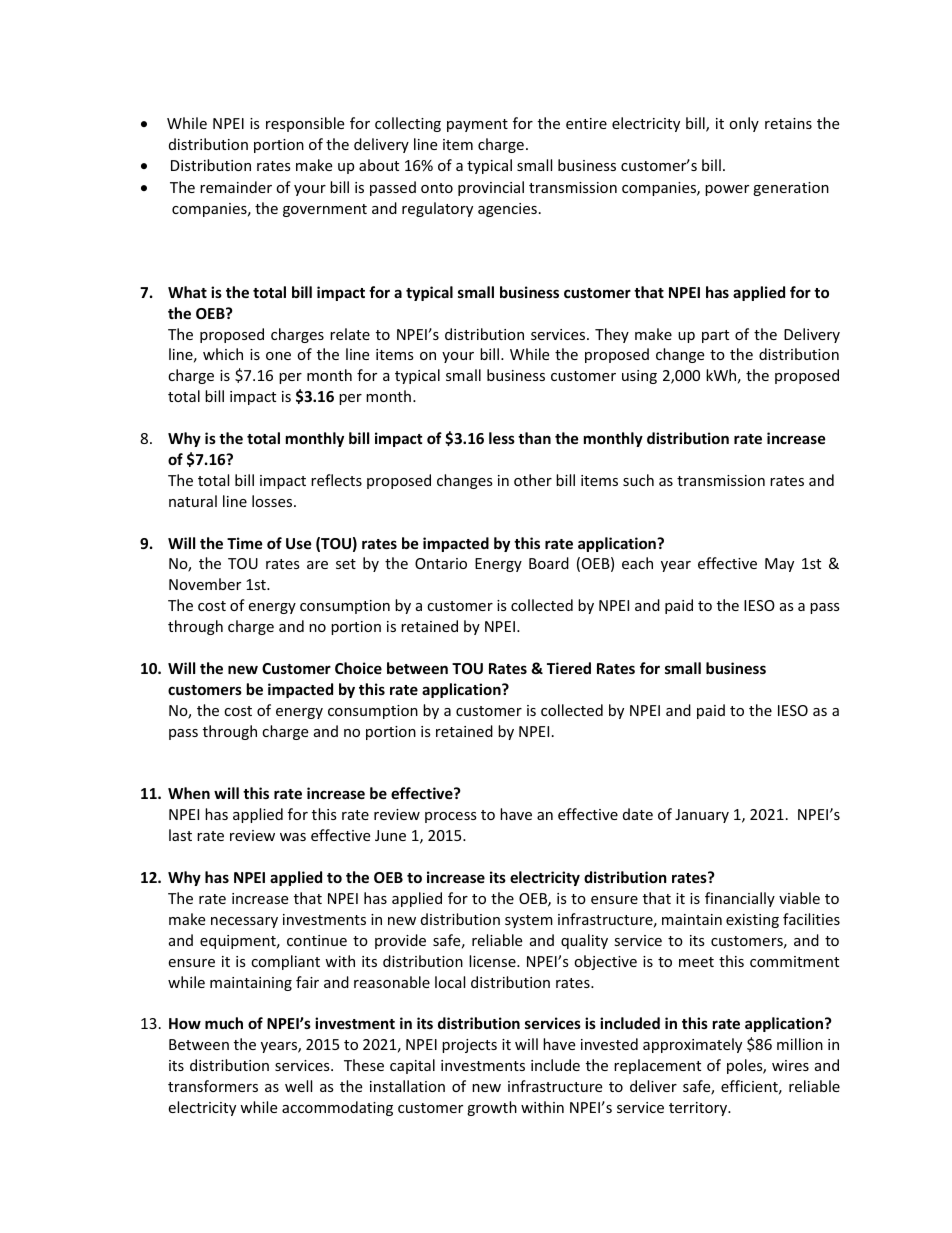 This document has height=1233, width=952. I want to click on only, so click(744, 124).
